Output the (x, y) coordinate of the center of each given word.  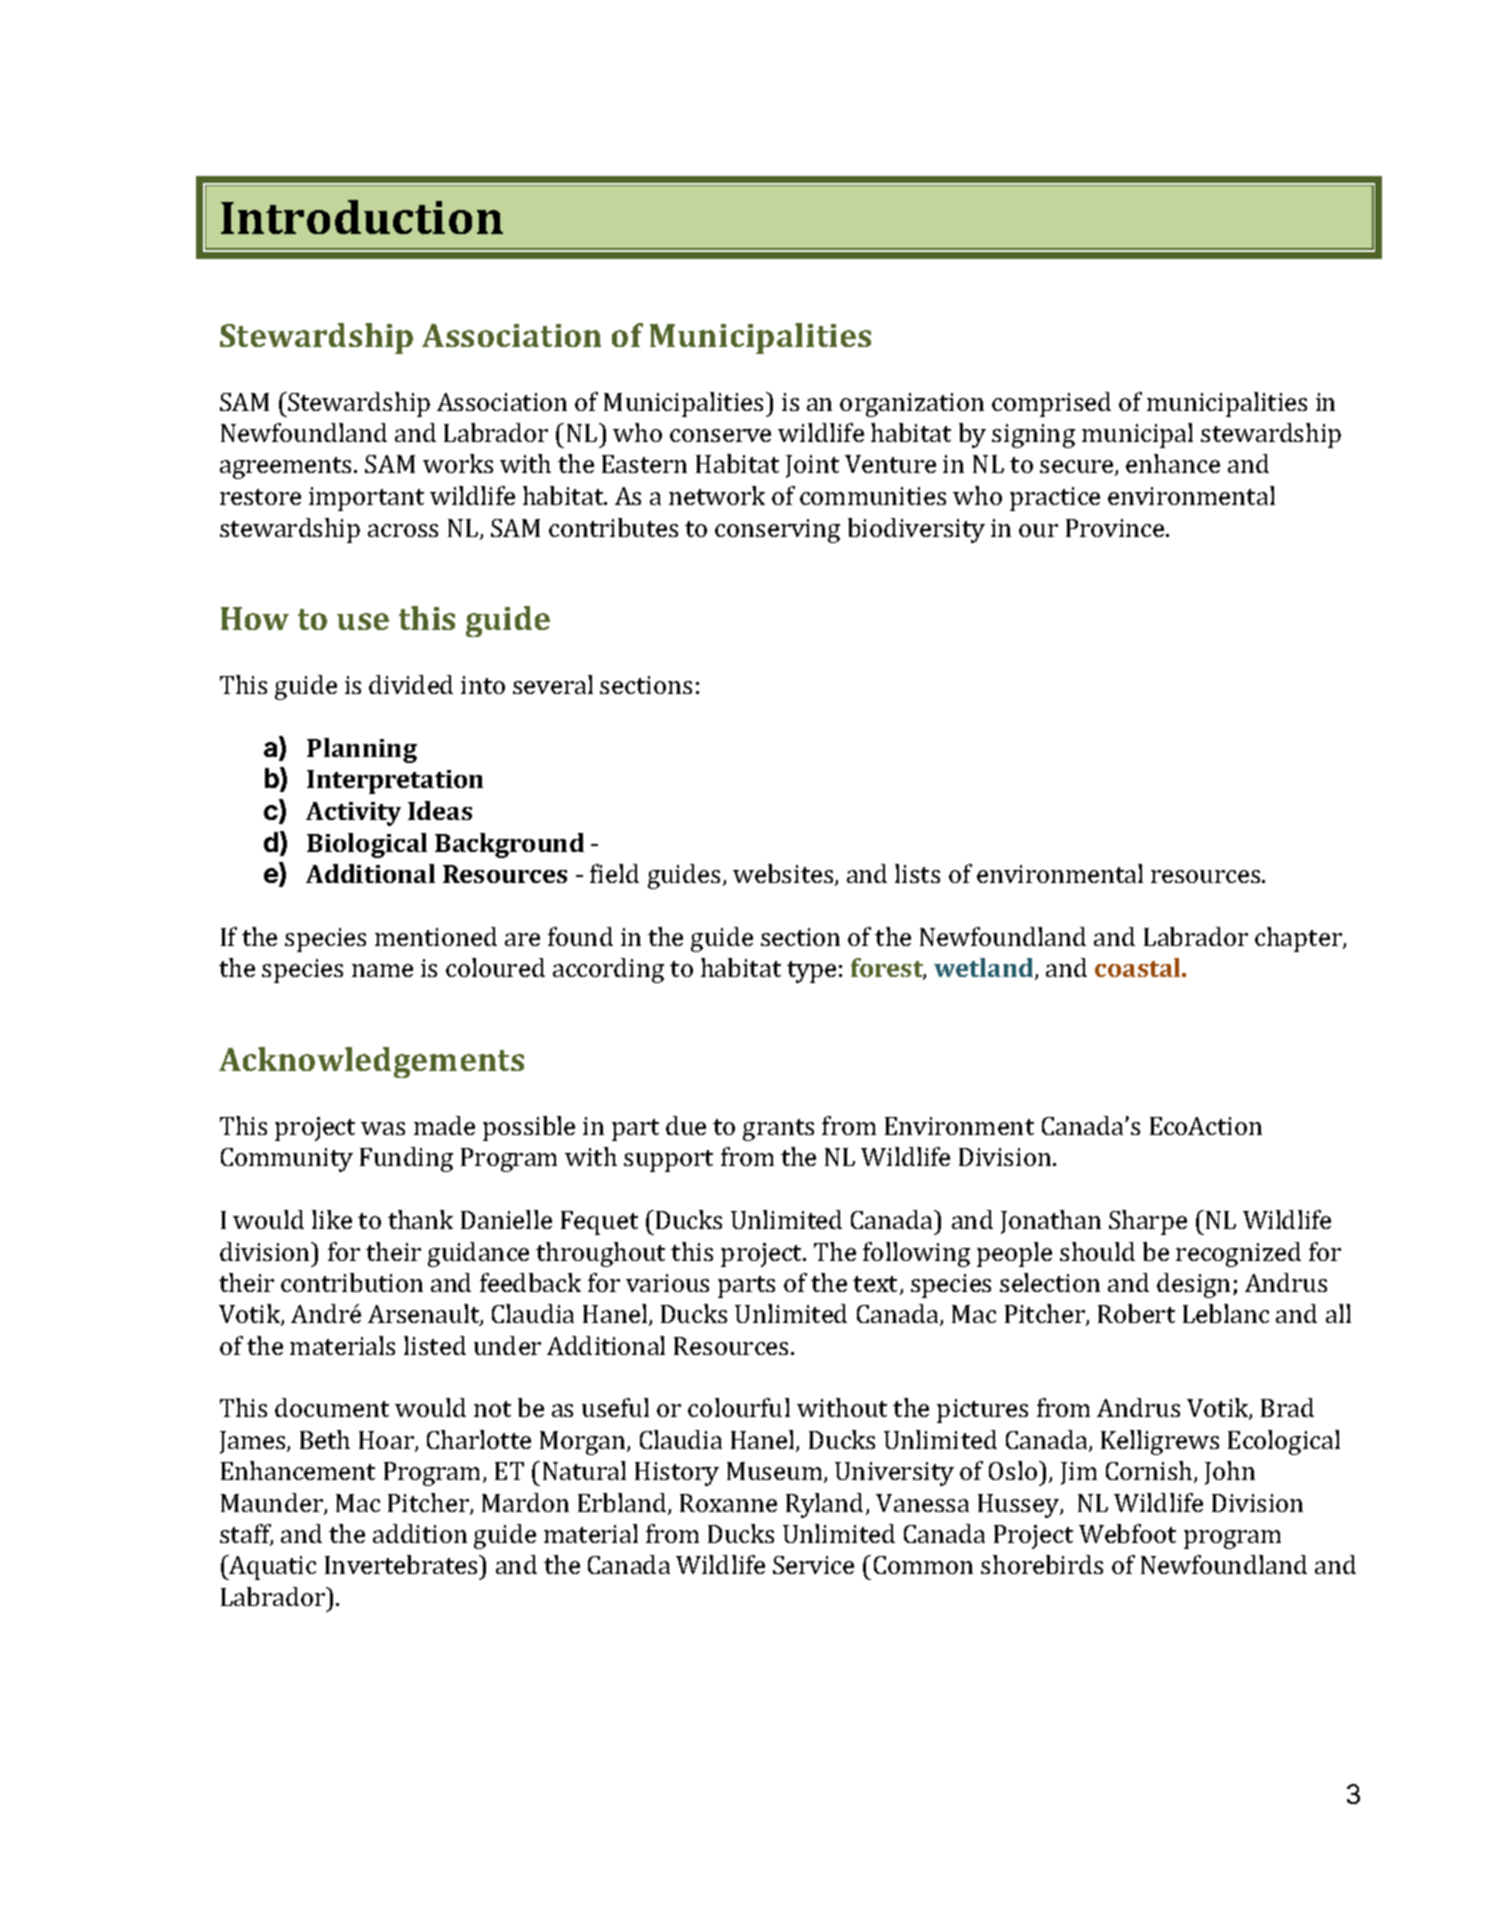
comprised (1051, 404)
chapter (1299, 939)
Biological (367, 845)
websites (784, 875)
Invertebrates (402, 1564)
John (1230, 1473)
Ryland (824, 1505)
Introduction (362, 217)
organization (912, 405)
